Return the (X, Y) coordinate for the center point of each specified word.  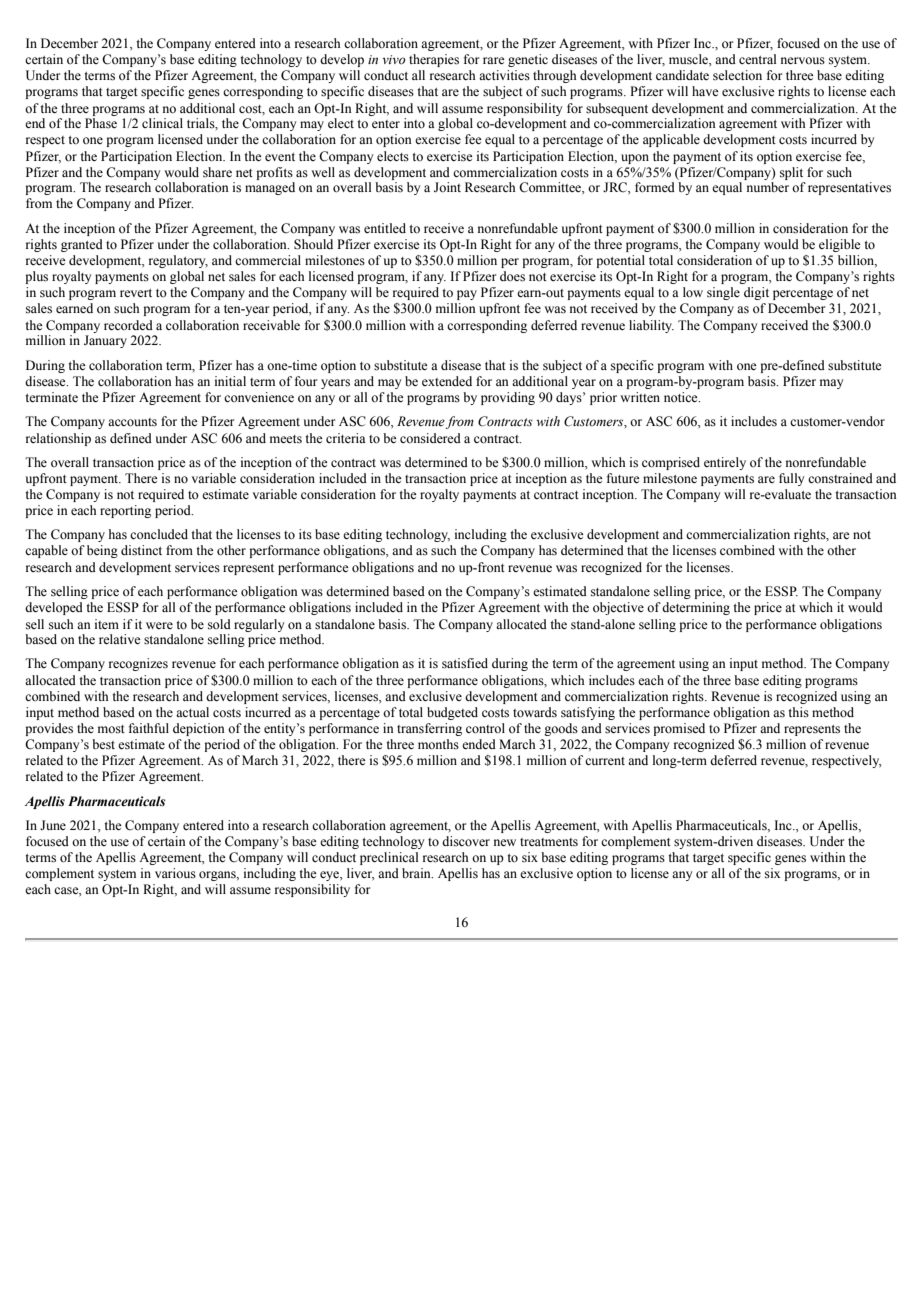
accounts (132, 422)
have (705, 91)
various (175, 873)
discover (466, 841)
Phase (101, 123)
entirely (725, 463)
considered (430, 438)
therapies (434, 60)
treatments (549, 842)
